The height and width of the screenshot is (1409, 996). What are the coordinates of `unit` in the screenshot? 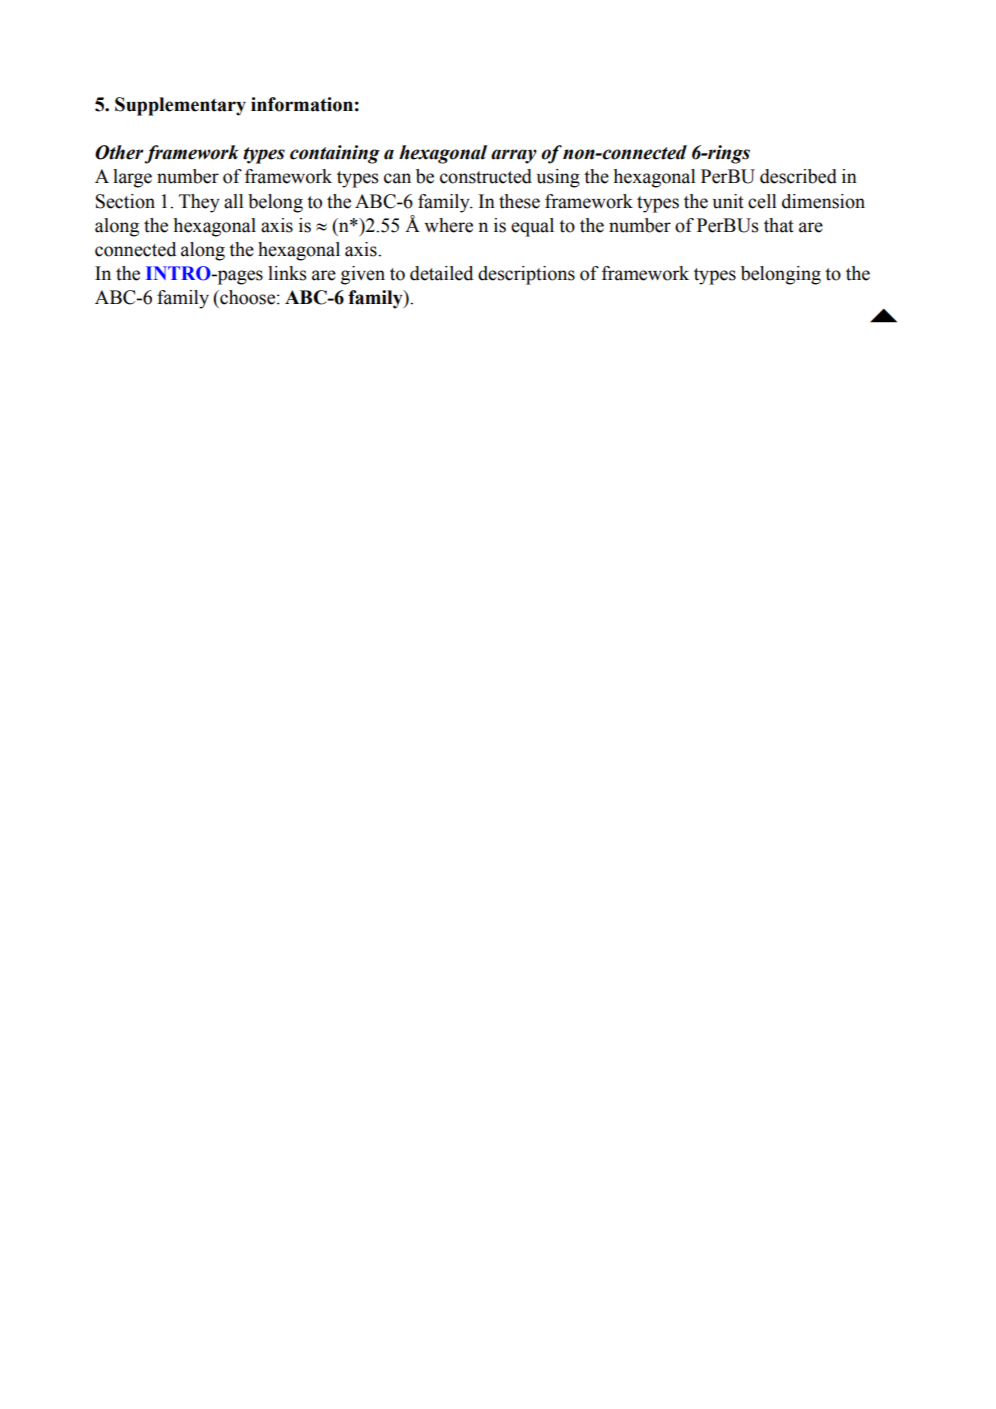 It's located at (728, 201).
